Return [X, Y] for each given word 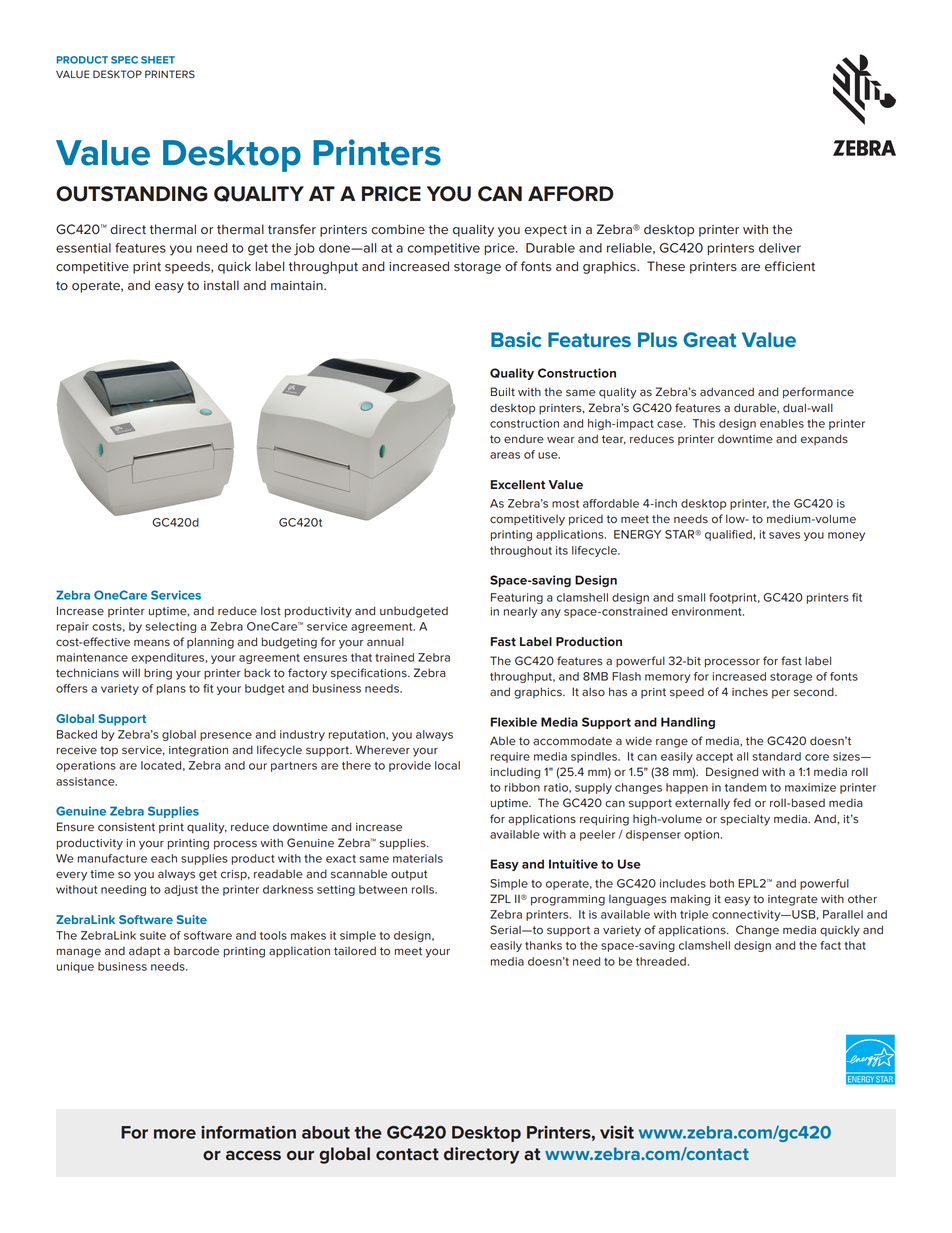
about [326, 1132]
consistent [126, 827]
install [221, 285]
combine [398, 229]
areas [505, 455]
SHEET [158, 60]
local [447, 765]
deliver [780, 248]
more [175, 1134]
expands [824, 439]
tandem [746, 787]
